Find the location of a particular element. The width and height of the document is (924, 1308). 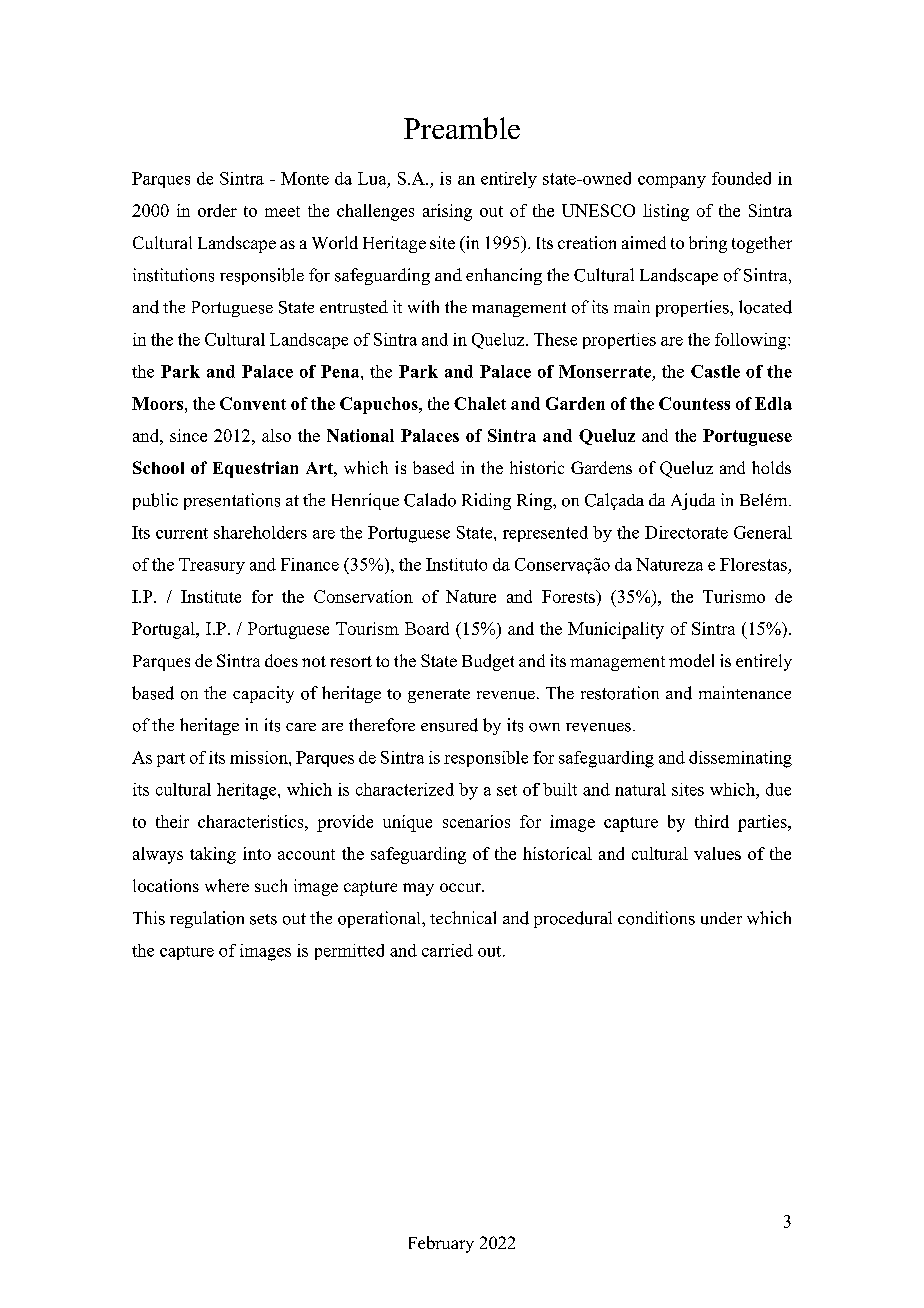

model is located at coordinates (691, 660).
